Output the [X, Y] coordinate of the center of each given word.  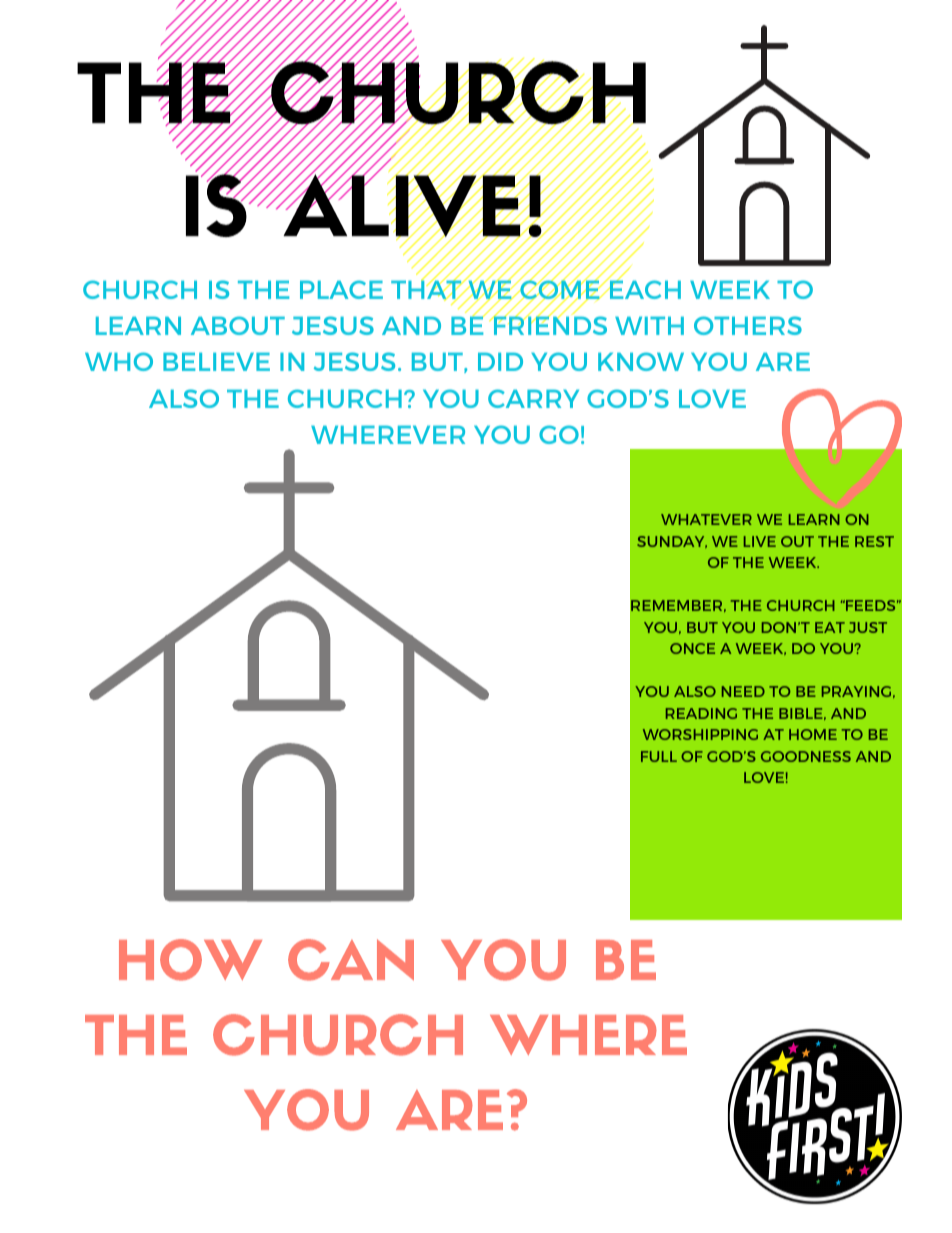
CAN [351, 960]
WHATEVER [706, 519]
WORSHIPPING [700, 734]
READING [701, 713]
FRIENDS [549, 324]
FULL [659, 756]
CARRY [533, 398]
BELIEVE [216, 362]
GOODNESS [806, 756]
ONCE [692, 648]
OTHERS [748, 325]
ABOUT [238, 325]
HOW [190, 960]
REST [874, 541]
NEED [743, 691]
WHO [119, 361]
